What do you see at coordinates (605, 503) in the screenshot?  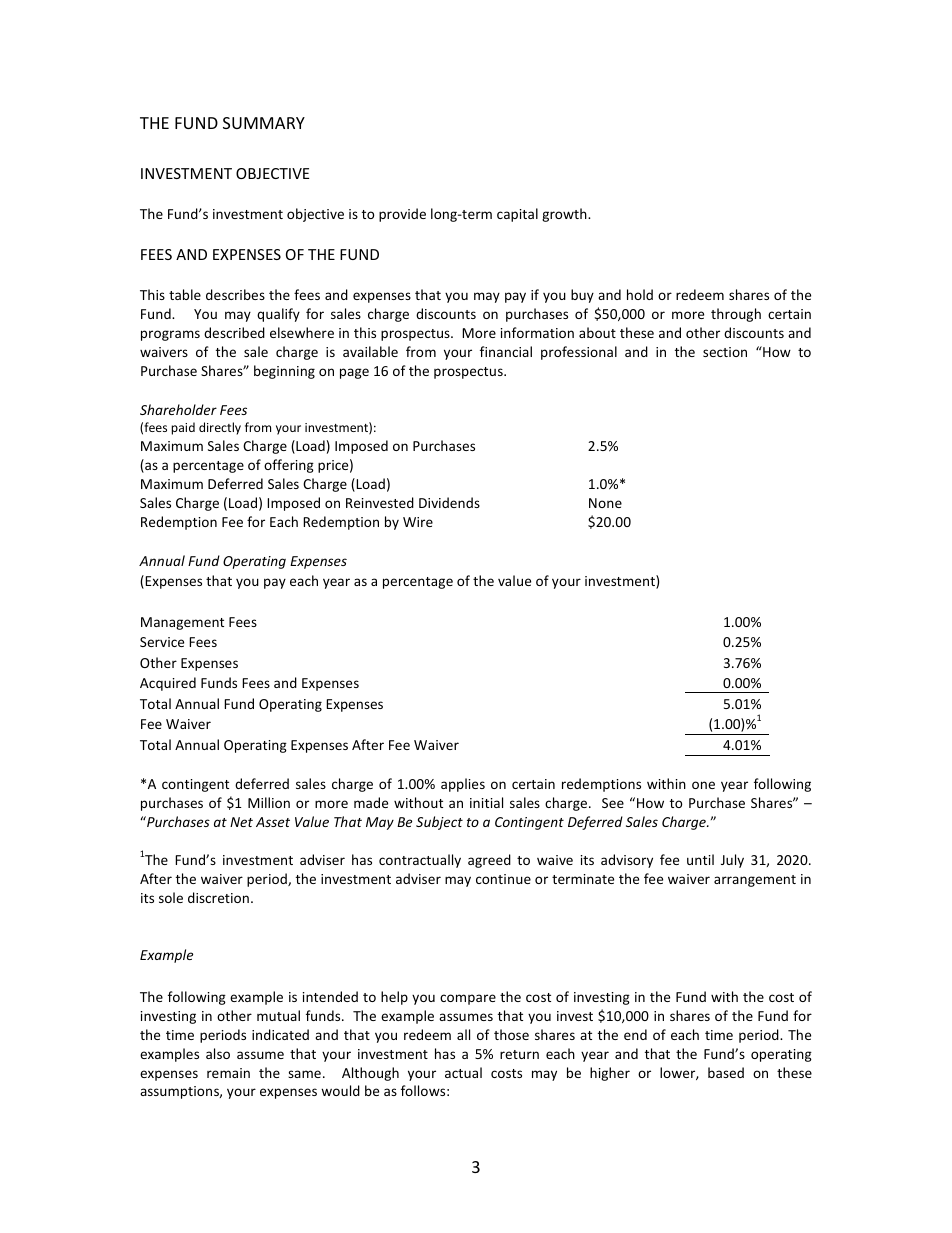 I see `None` at bounding box center [605, 503].
